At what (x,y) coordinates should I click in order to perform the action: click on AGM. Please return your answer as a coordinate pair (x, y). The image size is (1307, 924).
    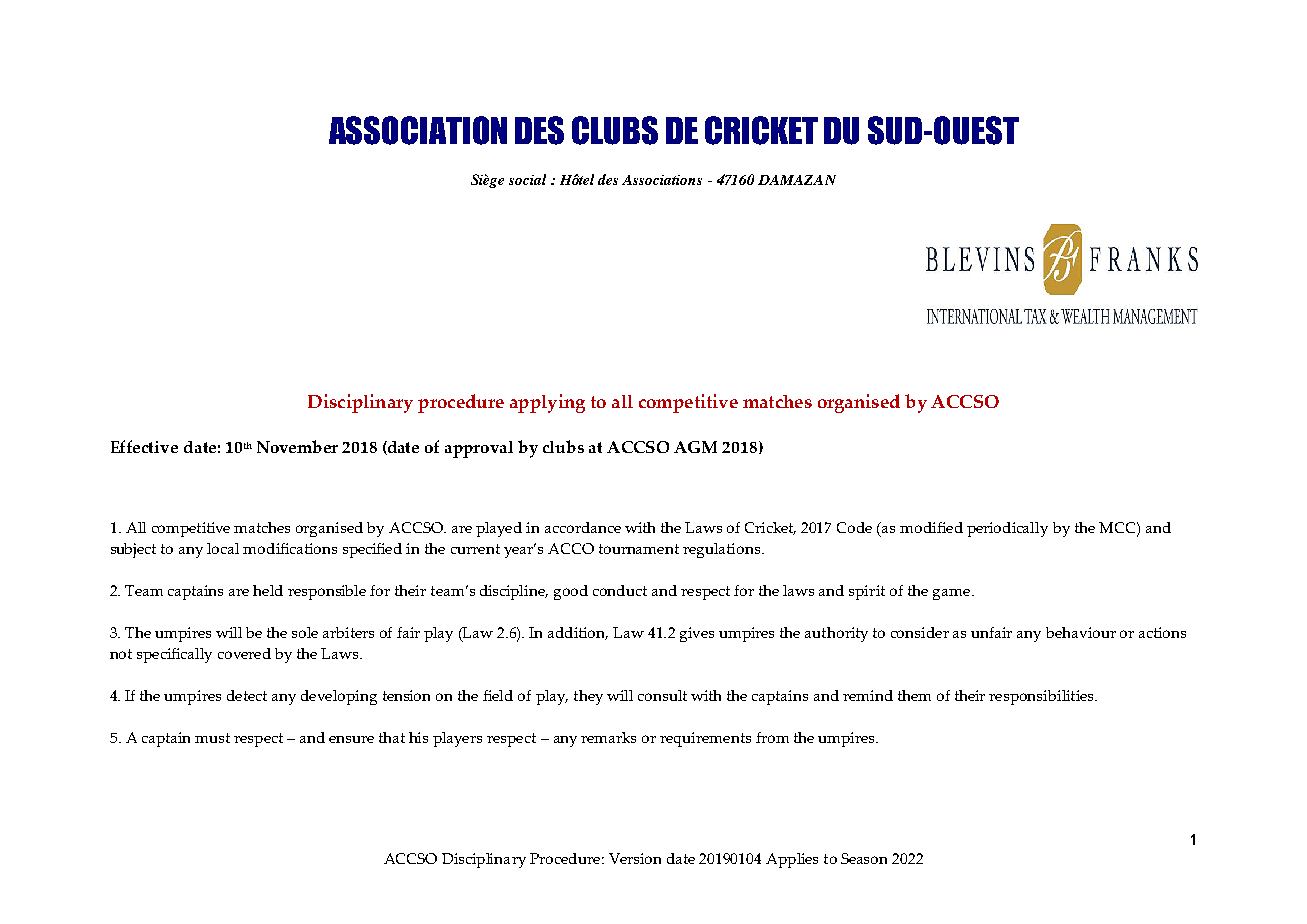
    Looking at the image, I should click on (695, 447).
